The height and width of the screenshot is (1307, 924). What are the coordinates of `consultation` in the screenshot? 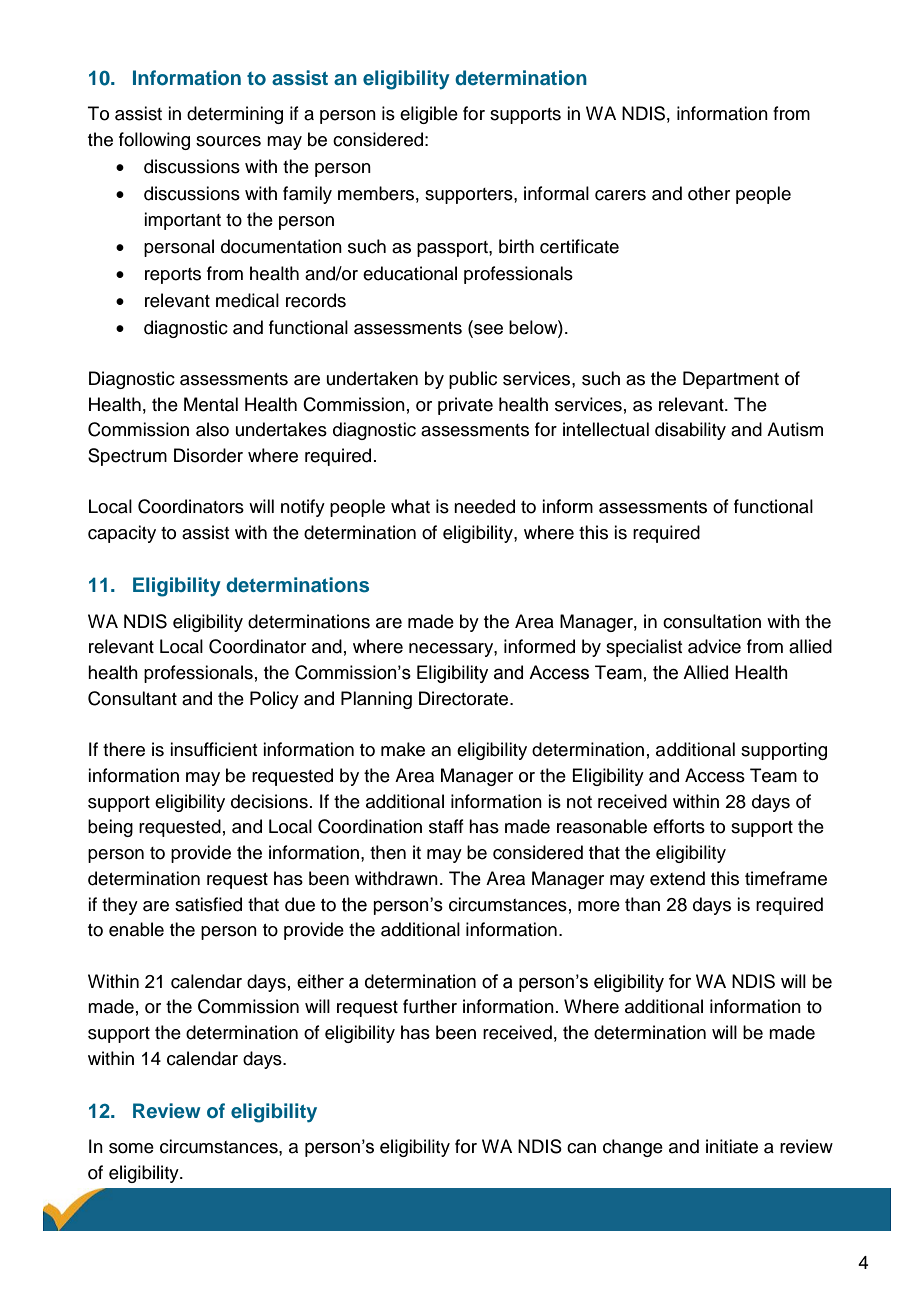 It's located at (712, 621).
